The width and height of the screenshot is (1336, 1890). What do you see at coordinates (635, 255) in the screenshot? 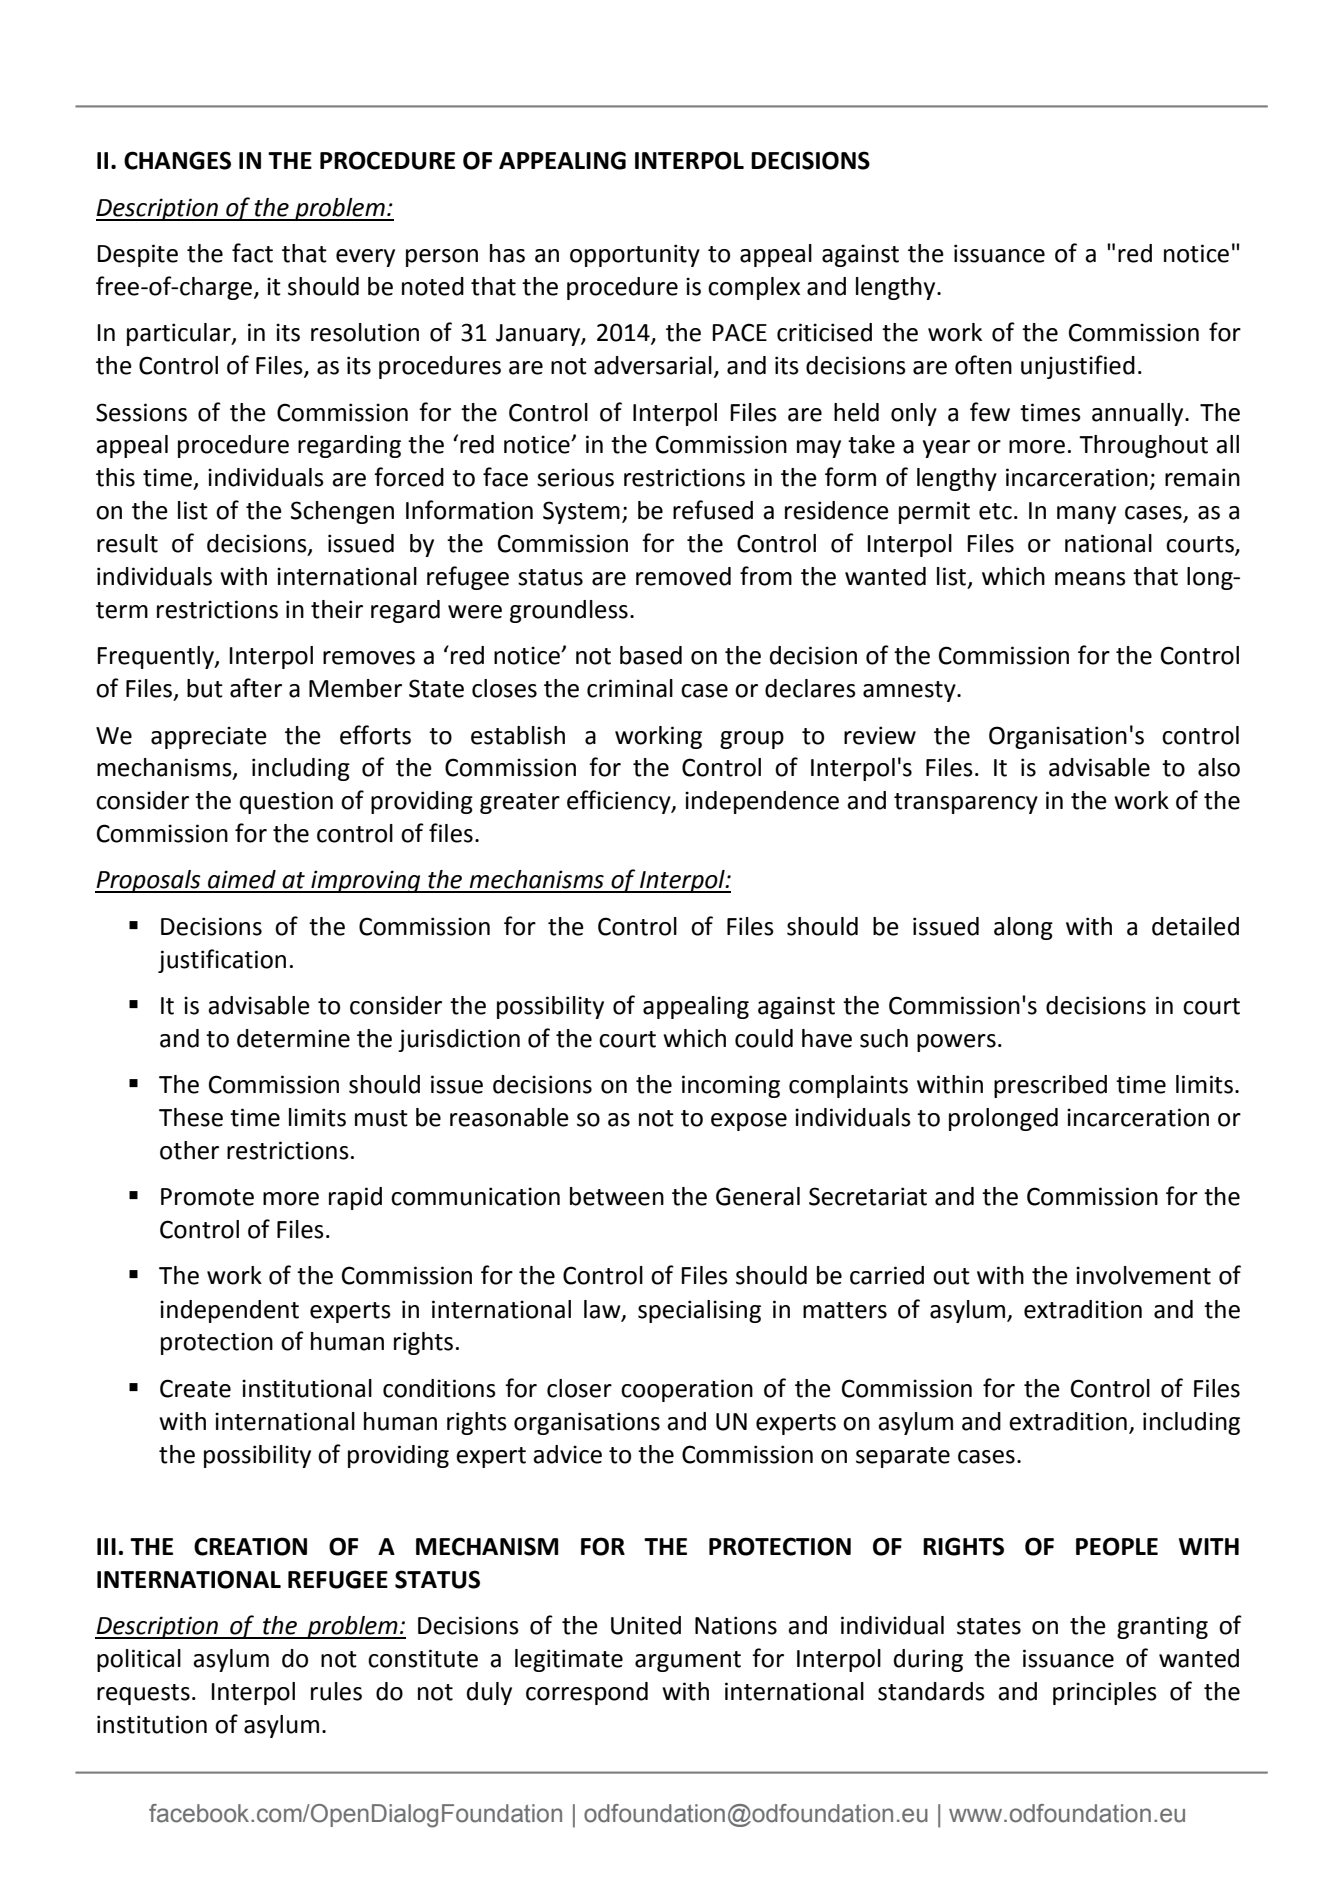
I see `opportunity` at bounding box center [635, 255].
